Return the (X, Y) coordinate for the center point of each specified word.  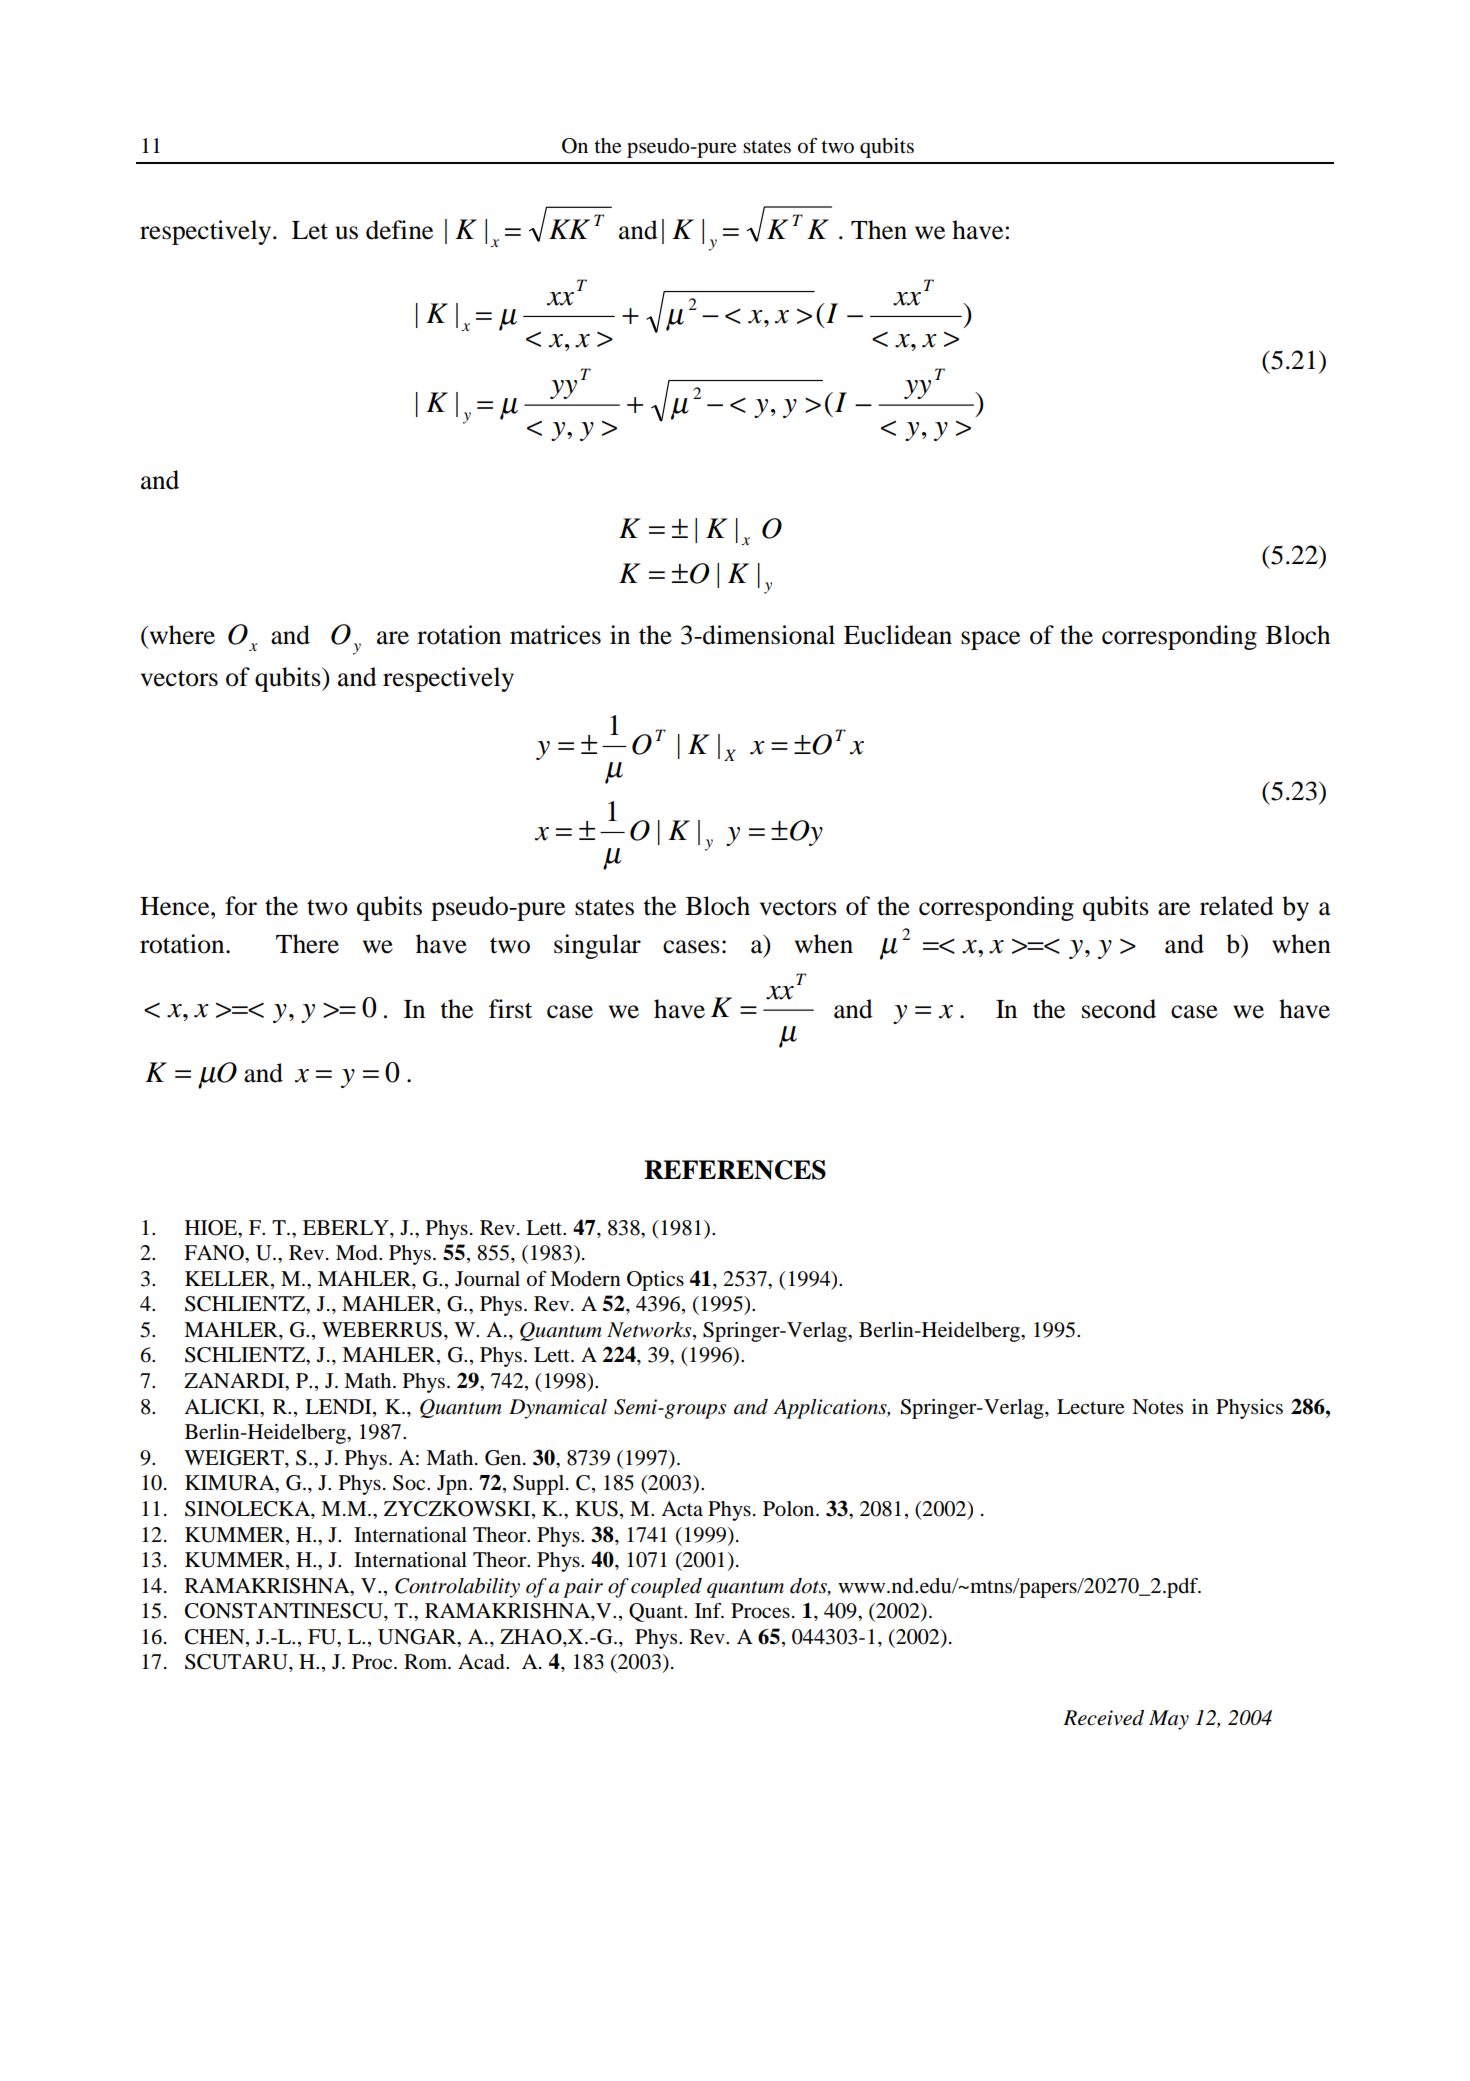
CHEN (216, 1638)
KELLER (228, 1278)
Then (879, 230)
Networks (650, 1331)
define (399, 230)
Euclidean (898, 635)
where (181, 635)
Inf (709, 1610)
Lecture (1091, 1407)
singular (597, 946)
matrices (555, 635)
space (990, 640)
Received (1103, 1718)
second (1119, 1009)
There (307, 944)
